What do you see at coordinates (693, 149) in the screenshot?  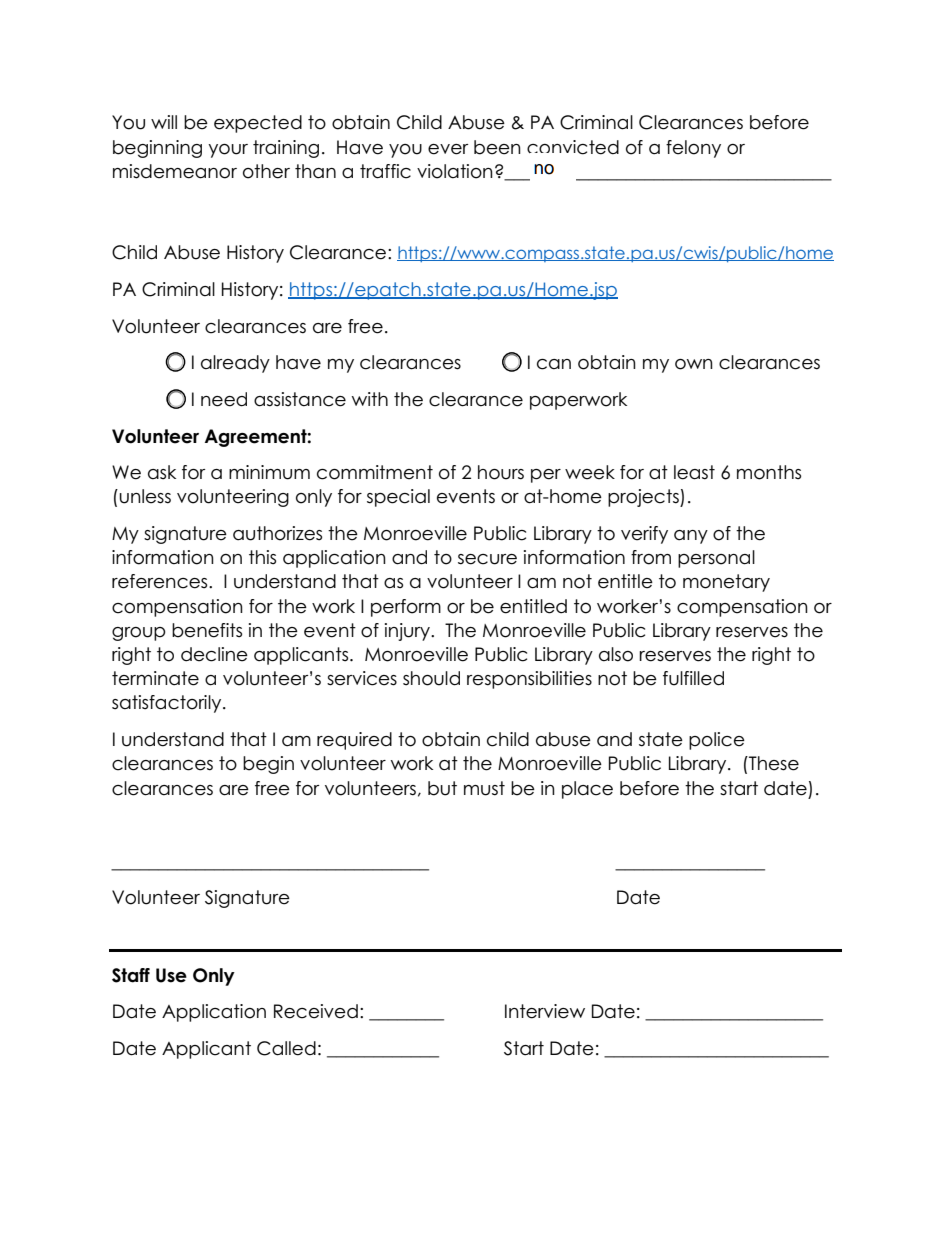 I see `felony` at bounding box center [693, 149].
